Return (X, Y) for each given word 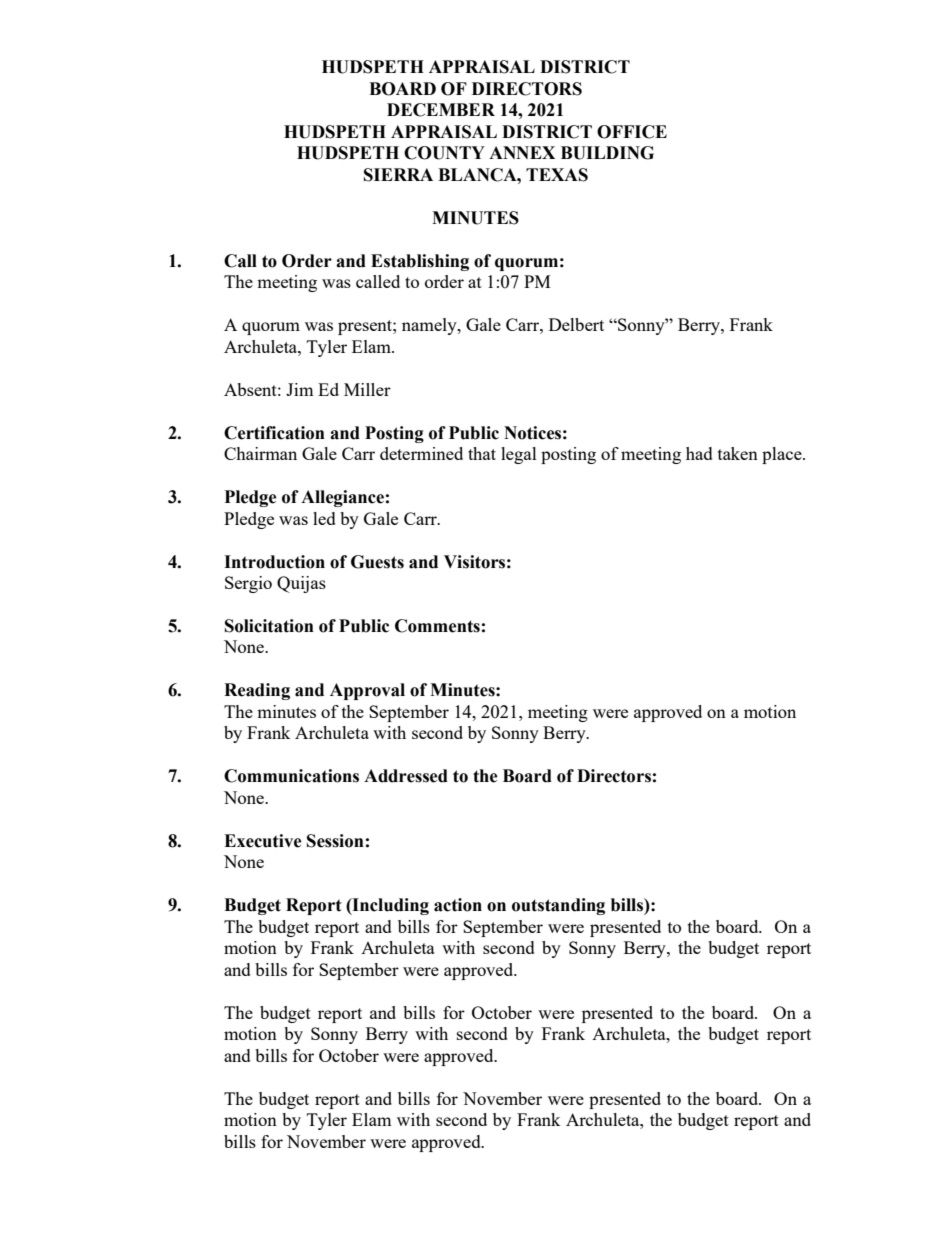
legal (519, 455)
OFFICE (632, 132)
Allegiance (342, 498)
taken (738, 453)
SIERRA (398, 175)
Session (335, 841)
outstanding (558, 906)
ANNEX (522, 152)
